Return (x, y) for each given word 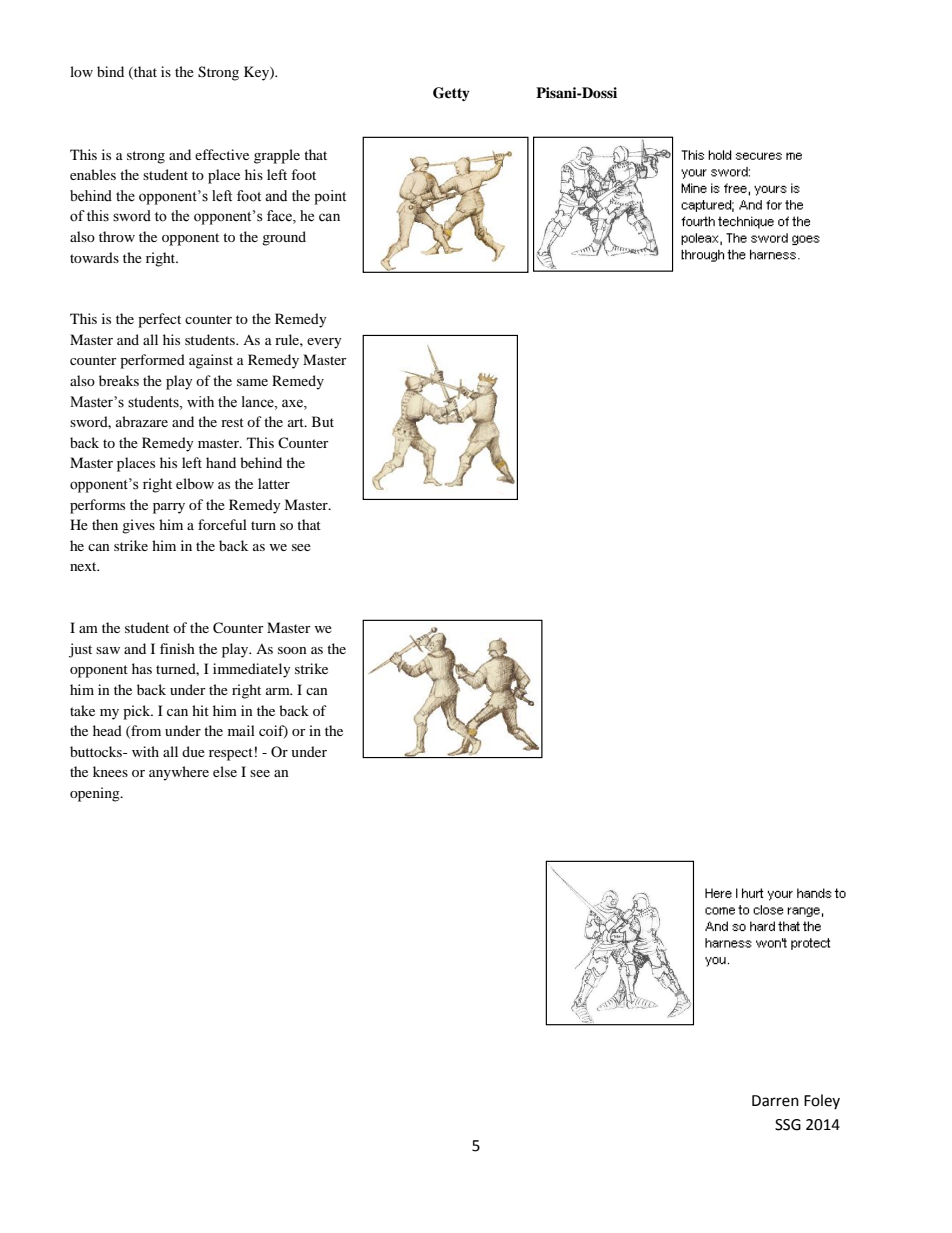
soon (292, 650)
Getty (451, 94)
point (330, 197)
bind (110, 71)
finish (177, 648)
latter (274, 483)
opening (96, 794)
